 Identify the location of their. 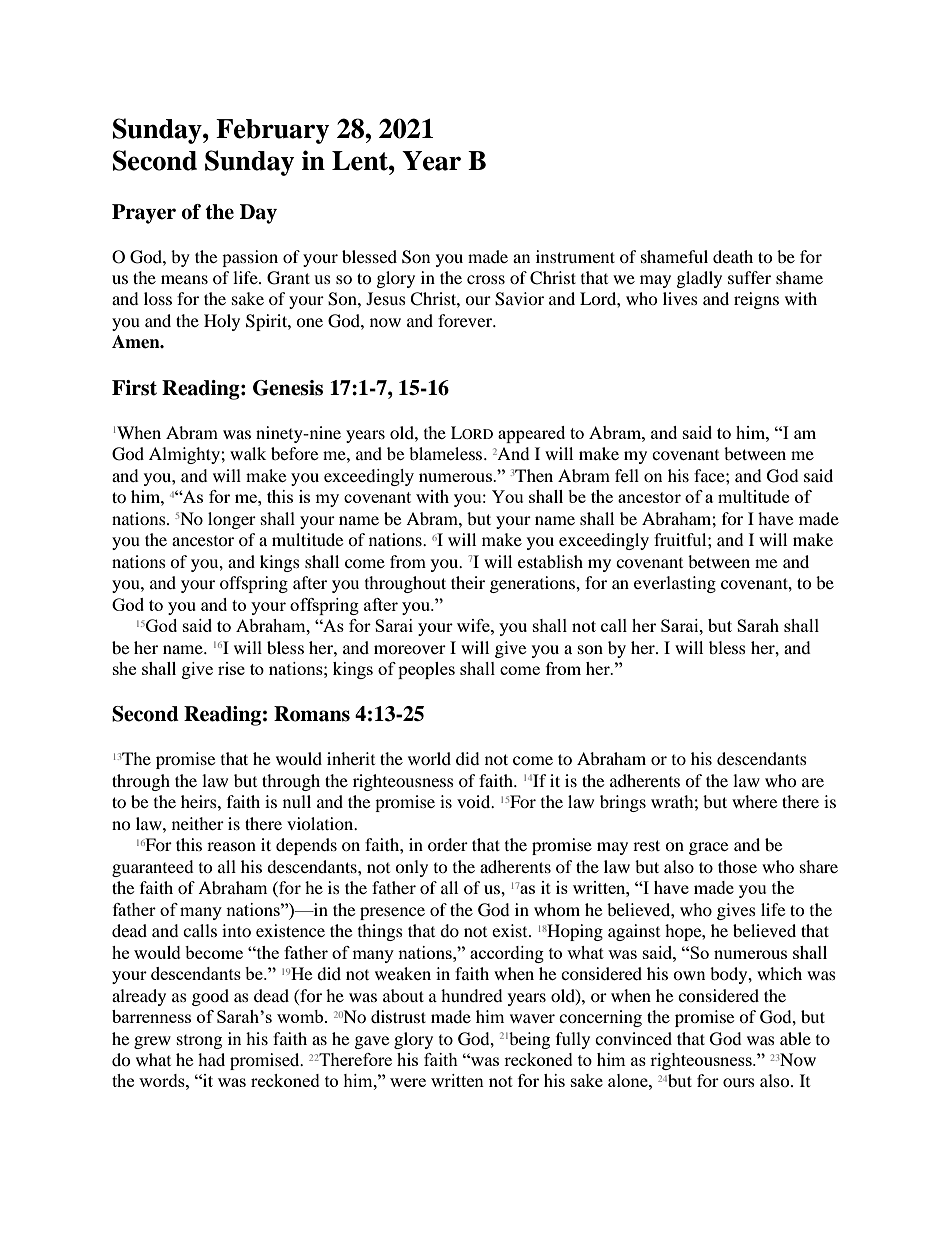
(468, 582).
